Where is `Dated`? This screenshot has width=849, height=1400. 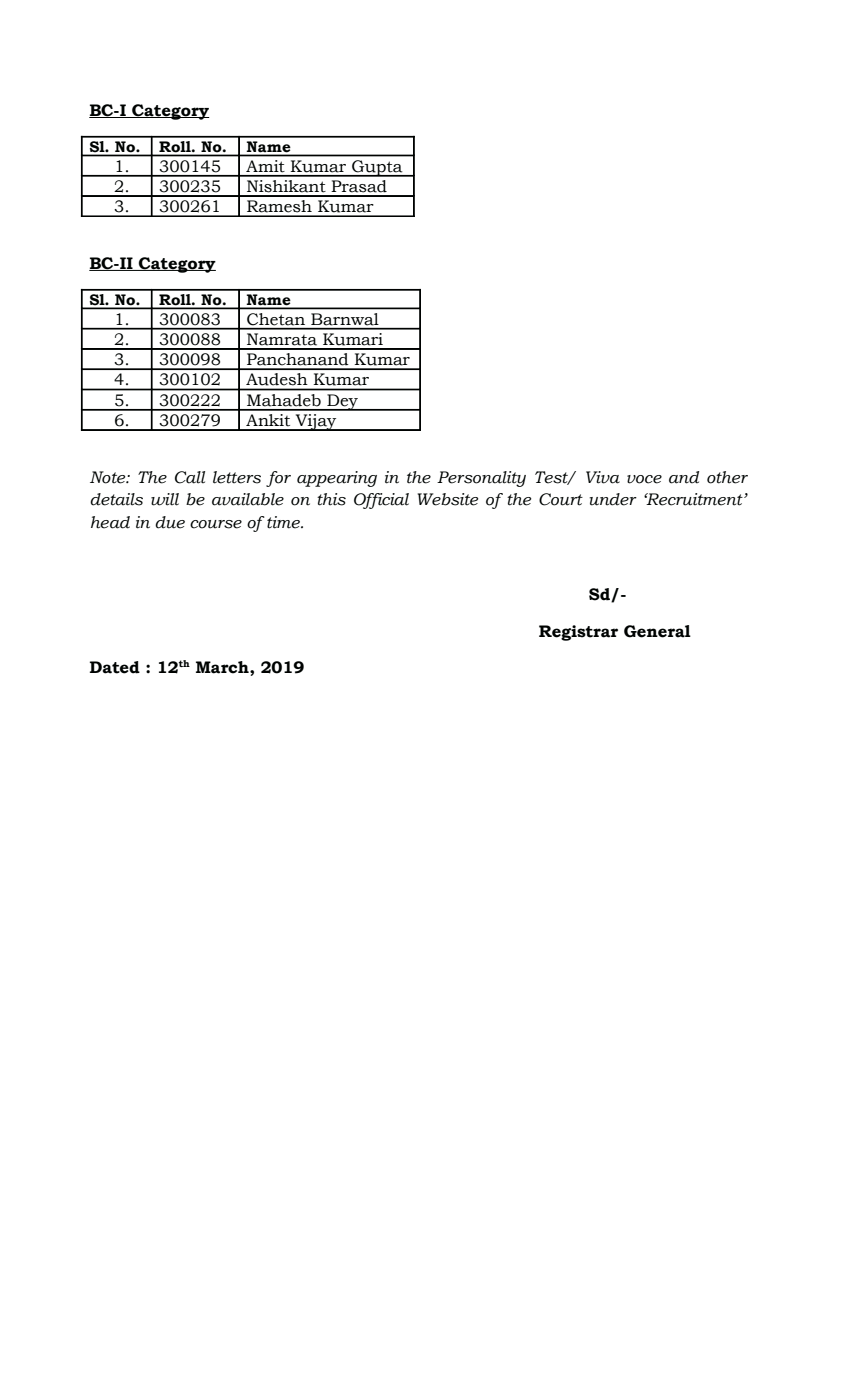
Dated is located at coordinates (115, 667).
